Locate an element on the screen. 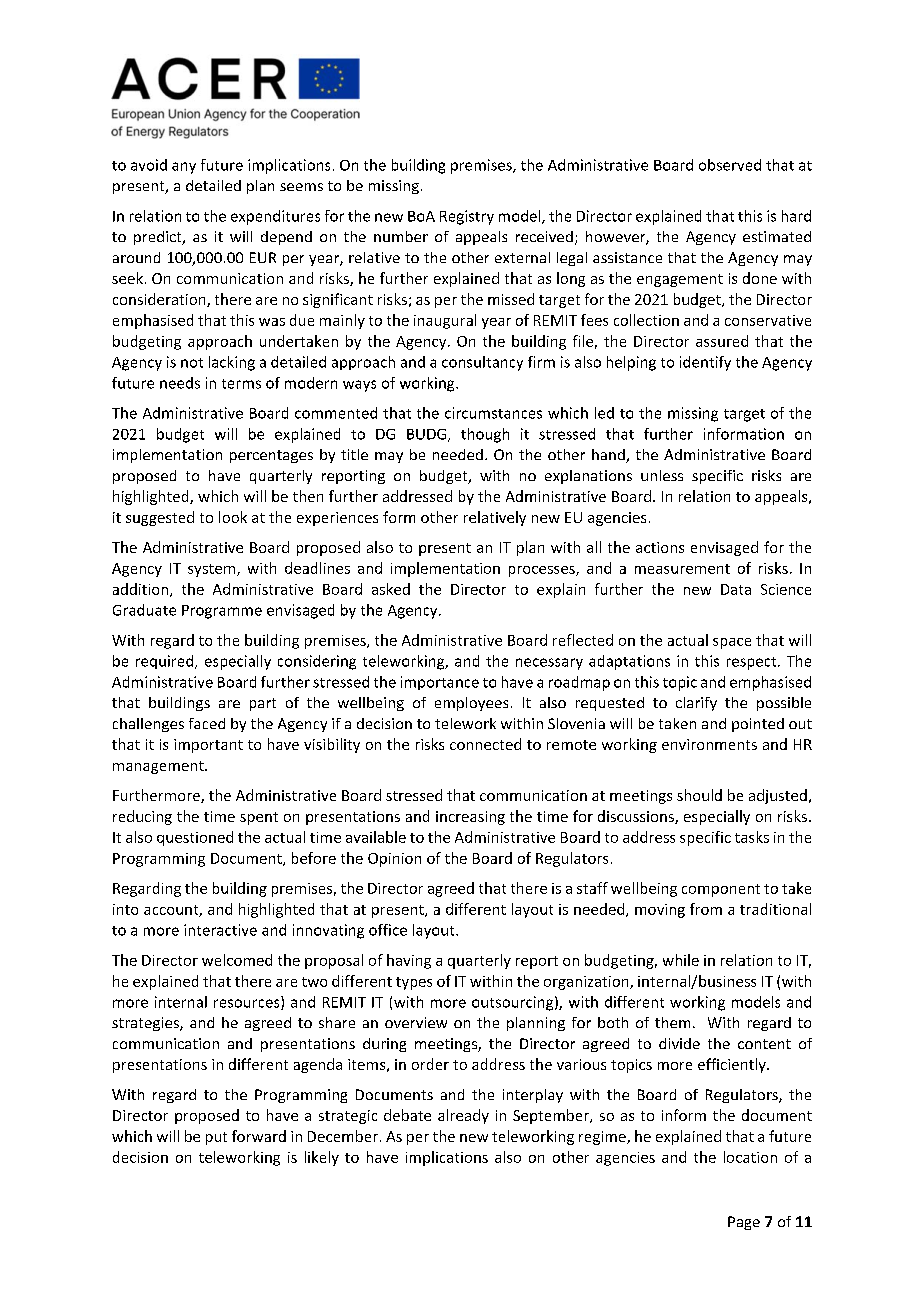 This screenshot has width=924, height=1308. processes is located at coordinates (543, 571).
